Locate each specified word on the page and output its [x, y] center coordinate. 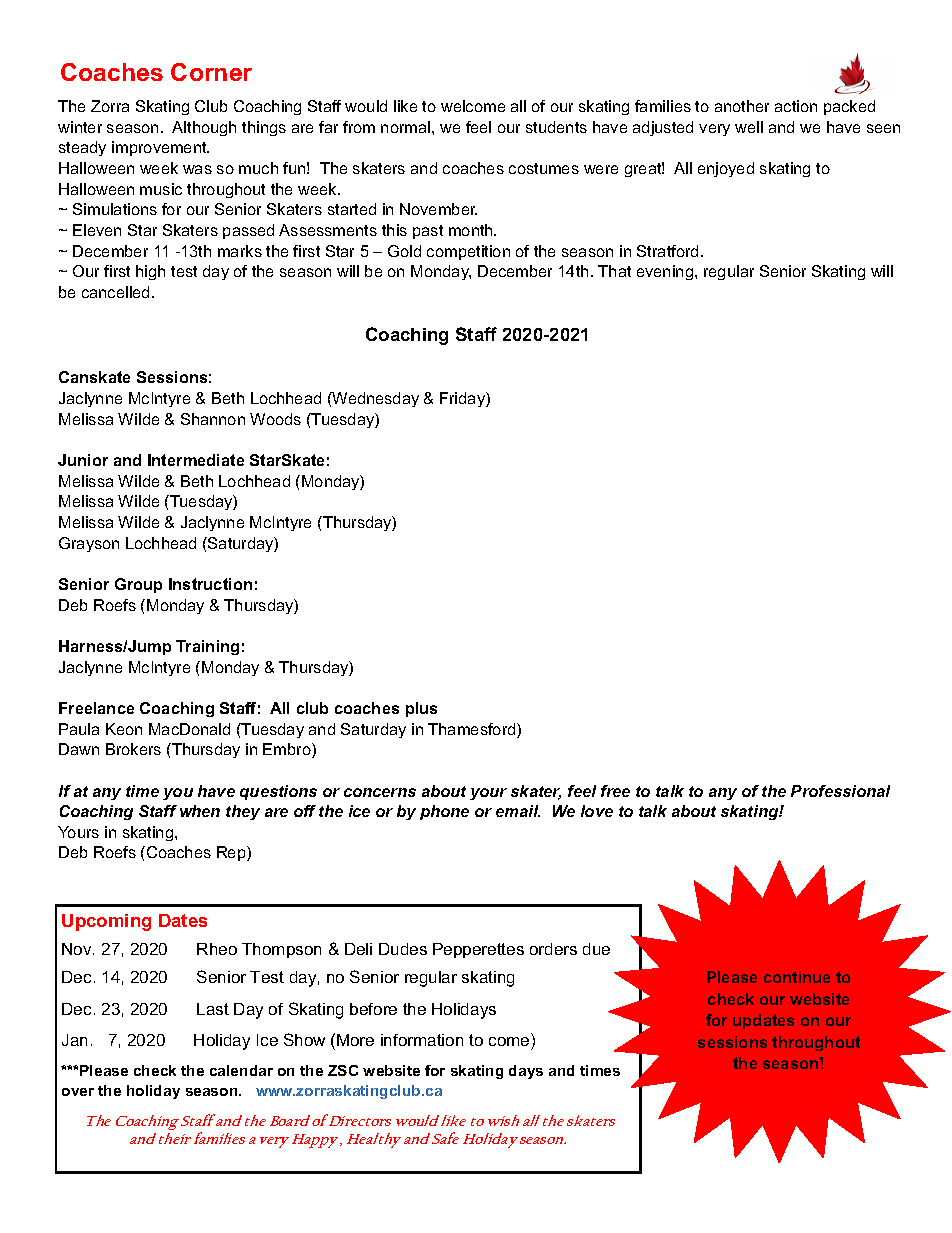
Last [213, 1009]
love [597, 811]
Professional [840, 791]
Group [138, 585]
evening [666, 272]
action [796, 106]
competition [468, 252]
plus [421, 709]
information [422, 1040]
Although [204, 128]
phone [444, 812]
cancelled [115, 292]
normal [407, 127]
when [200, 811]
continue [797, 977]
